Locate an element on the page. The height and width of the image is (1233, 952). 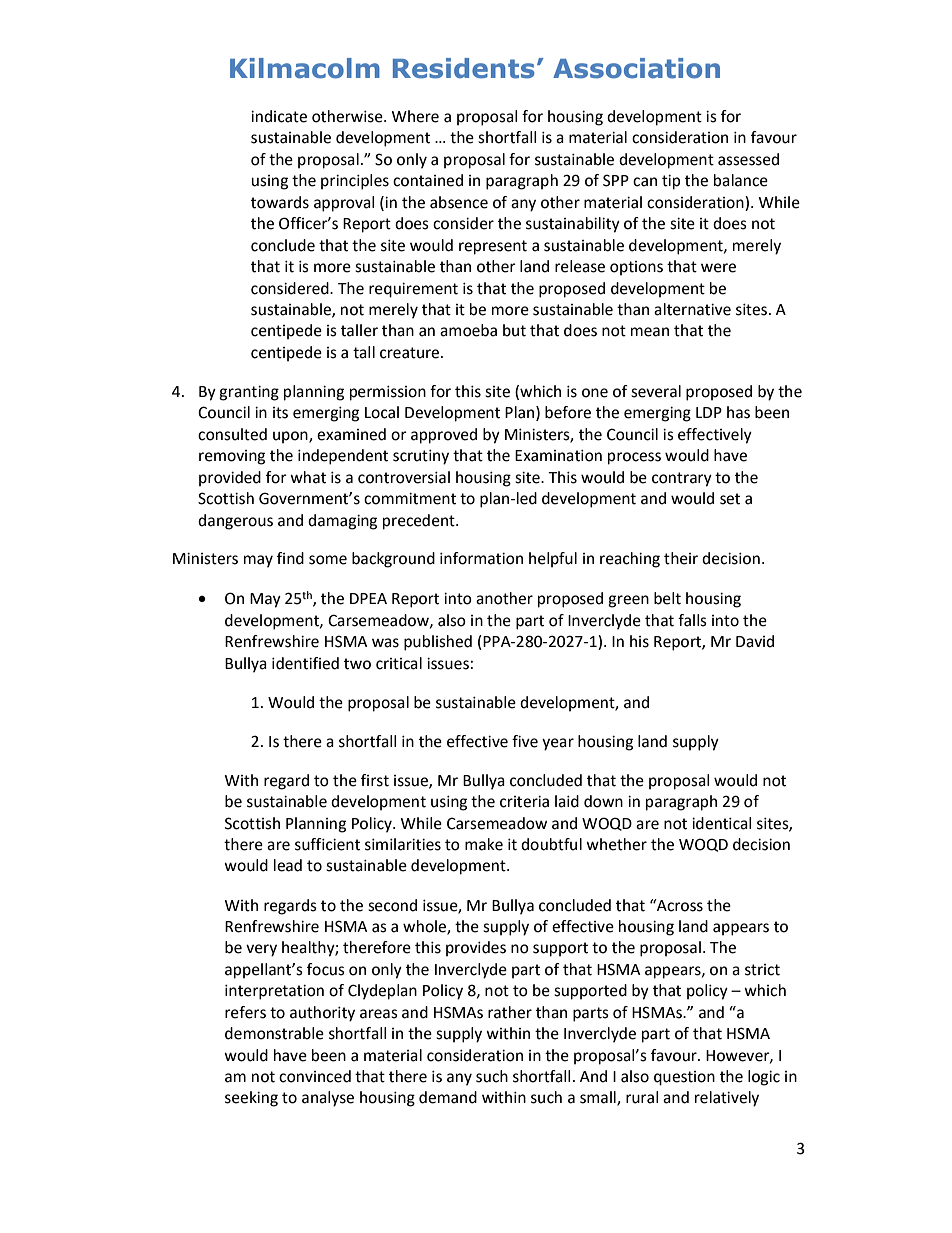
Association is located at coordinates (636, 68).
